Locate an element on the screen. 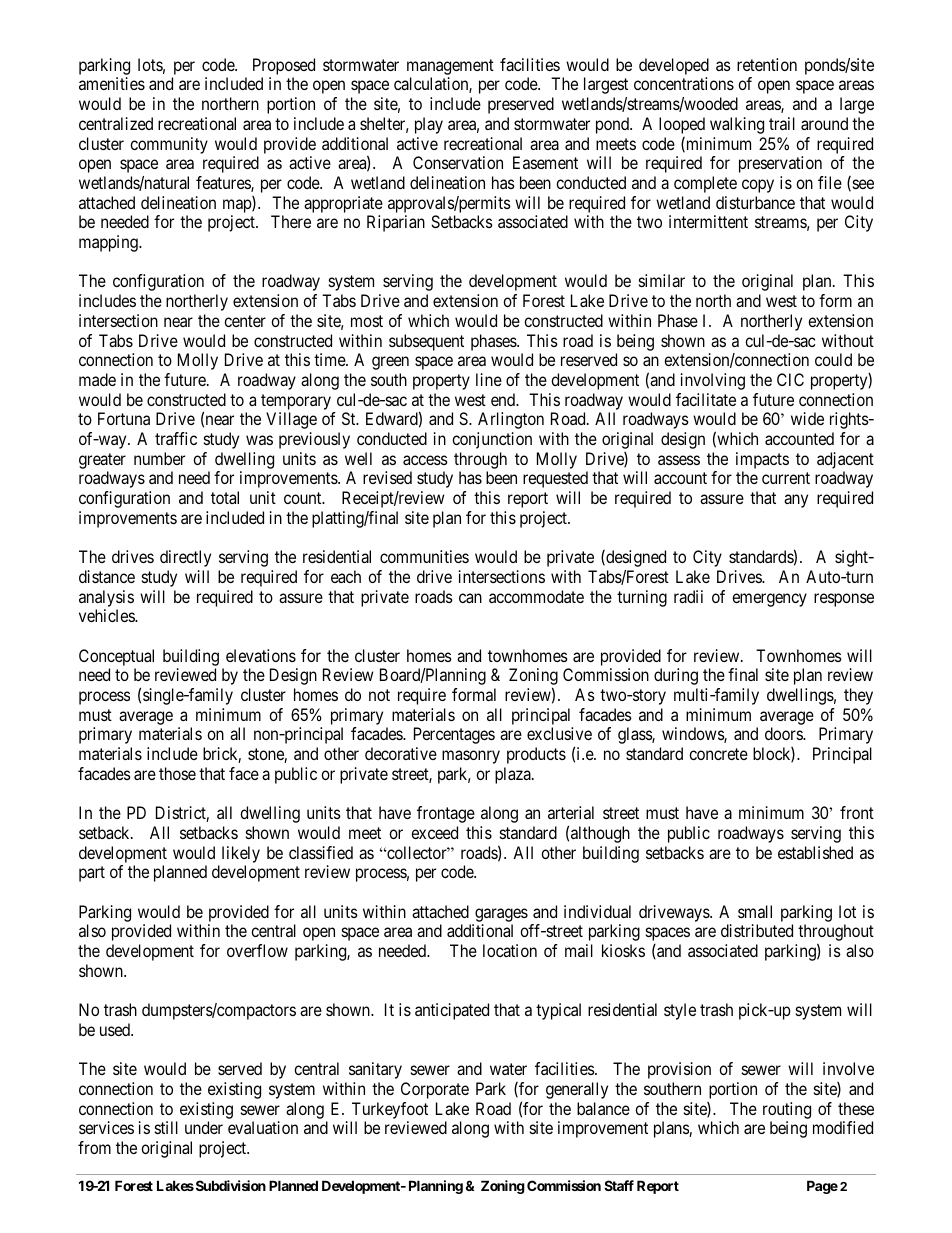  CIC is located at coordinates (790, 379).
